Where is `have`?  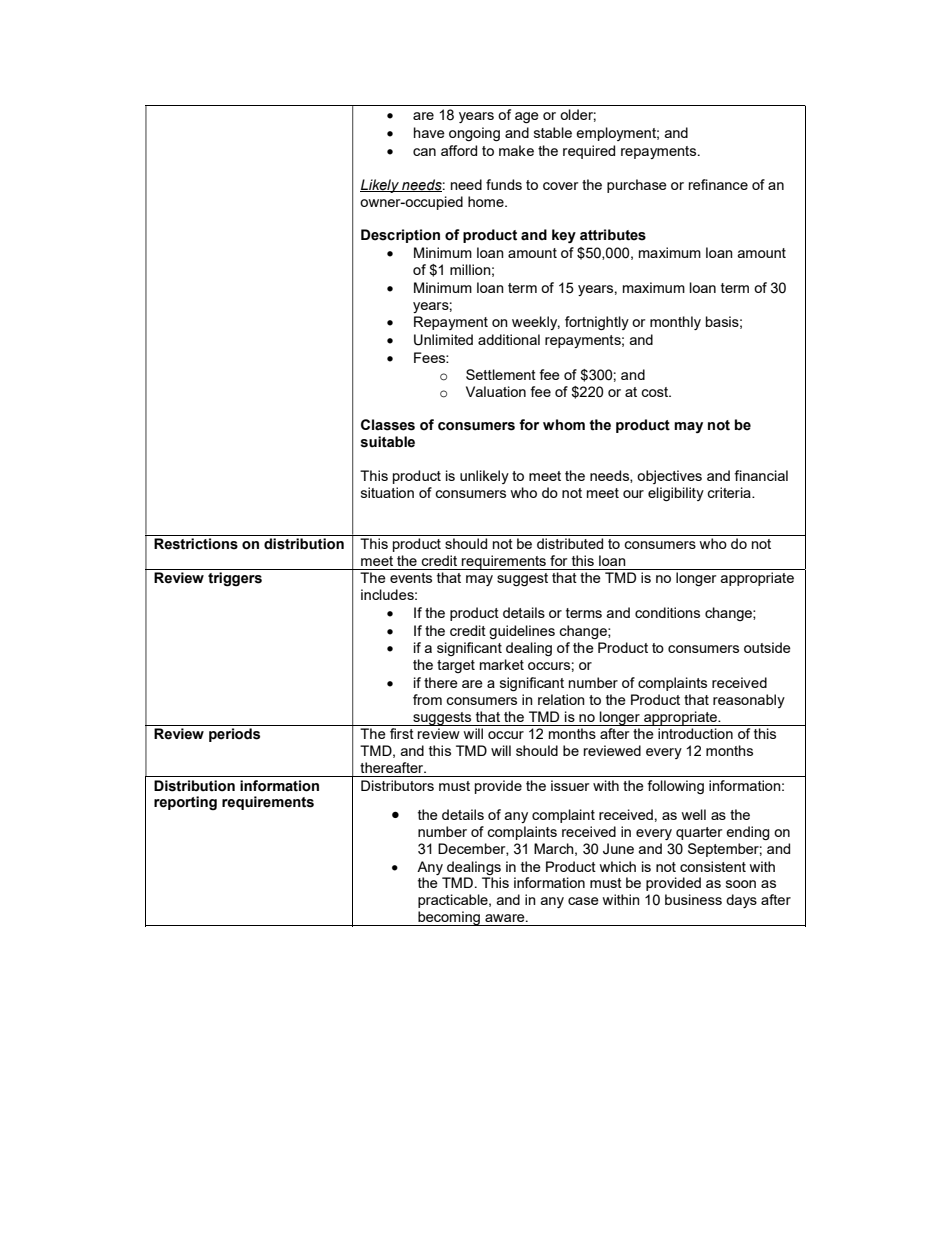 have is located at coordinates (429, 132).
